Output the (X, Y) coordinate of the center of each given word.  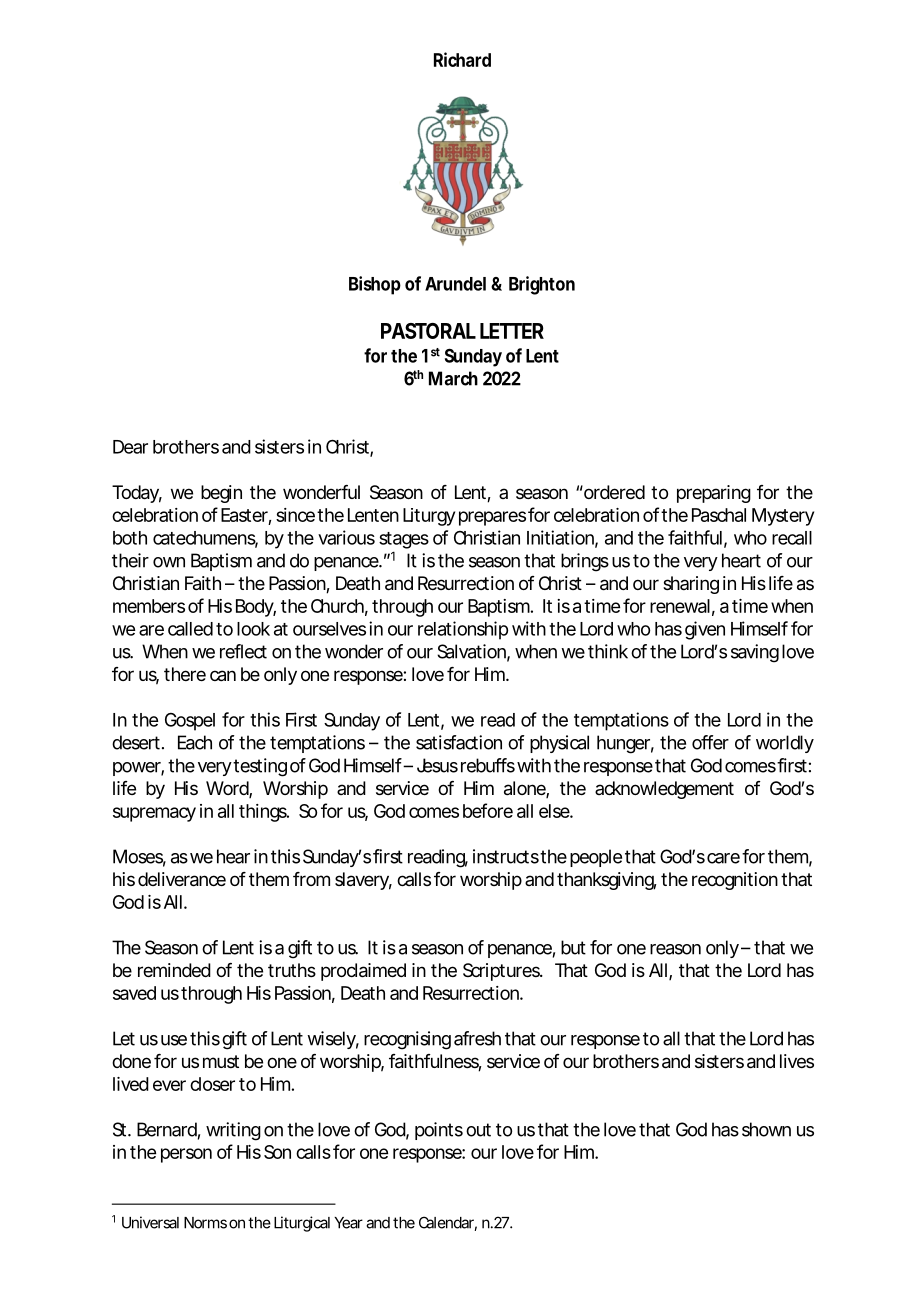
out (478, 1130)
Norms (205, 1223)
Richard (462, 59)
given (705, 630)
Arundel (455, 284)
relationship (463, 630)
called (190, 629)
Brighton (542, 285)
